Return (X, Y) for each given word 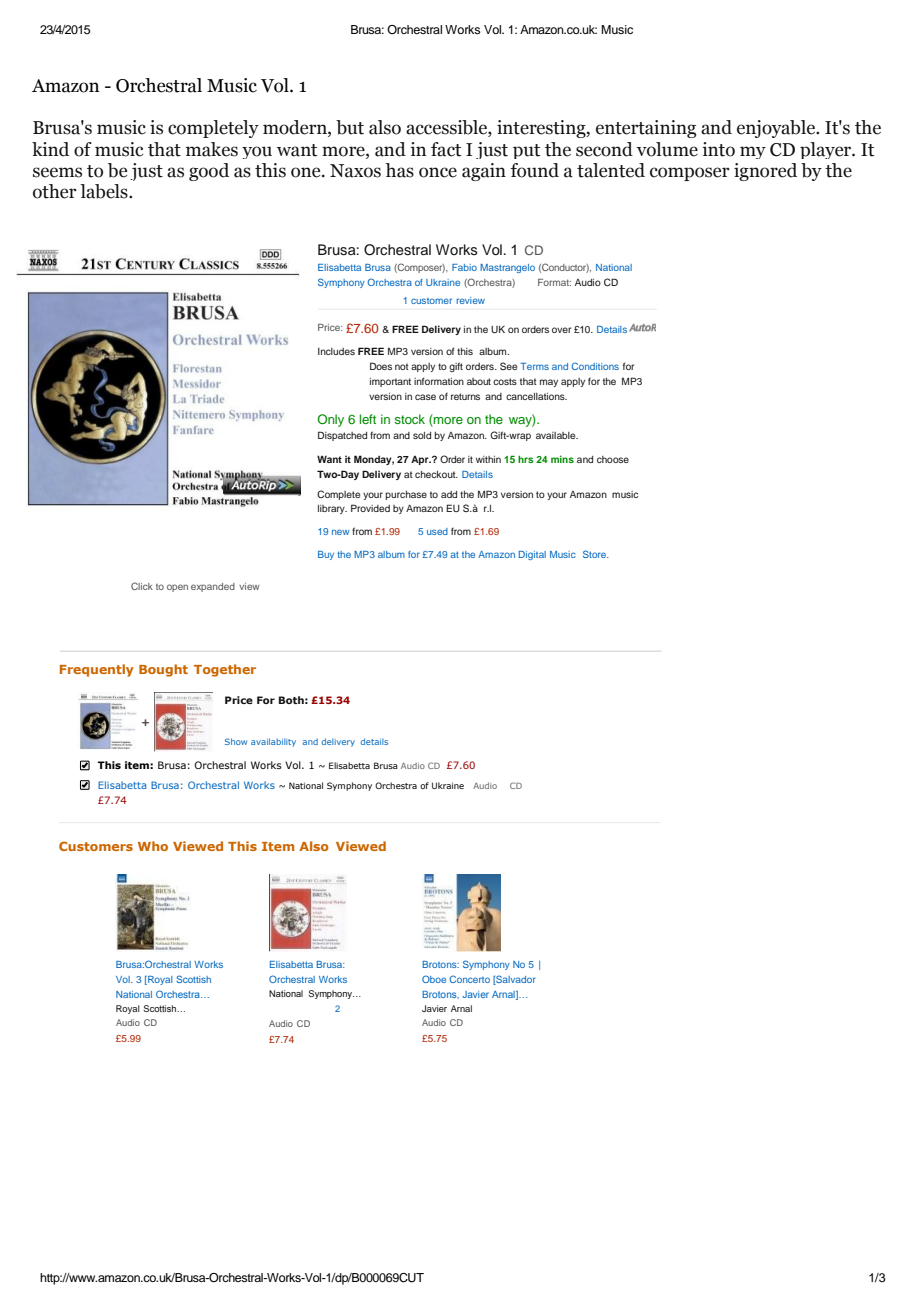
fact (446, 149)
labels (105, 191)
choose (613, 459)
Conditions (595, 366)
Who (153, 846)
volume (667, 149)
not (402, 366)
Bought (163, 670)
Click (142, 586)
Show (236, 741)
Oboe (434, 979)
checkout (436, 474)
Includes (336, 351)
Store (596, 554)
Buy (326, 555)
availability (273, 742)
